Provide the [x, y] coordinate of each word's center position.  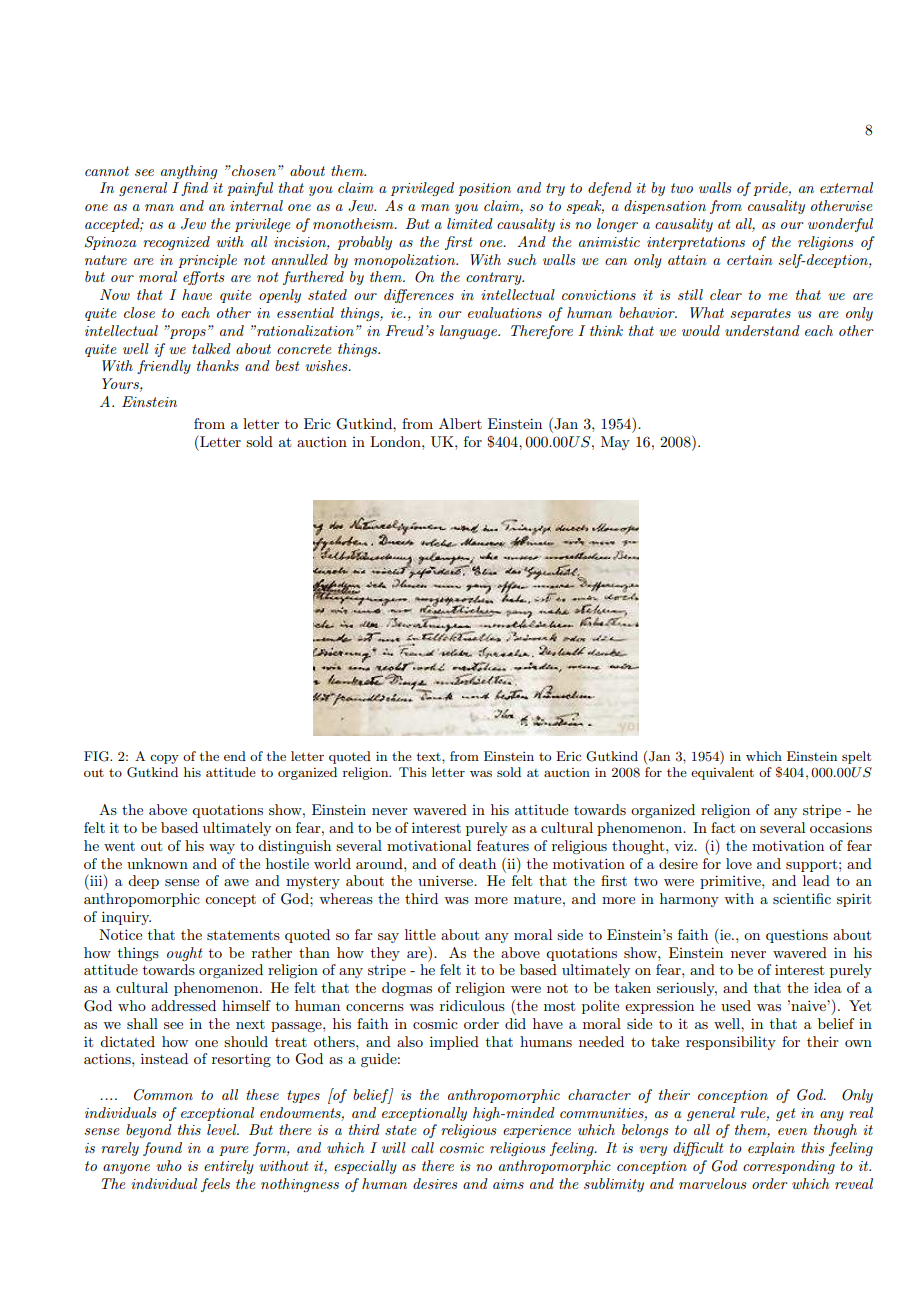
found [162, 1149]
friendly [164, 367]
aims [508, 1184]
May [615, 443]
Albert [460, 423]
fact [723, 827]
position [484, 189]
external [846, 187]
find [194, 189]
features [503, 845]
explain [771, 1149]
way [222, 849]
